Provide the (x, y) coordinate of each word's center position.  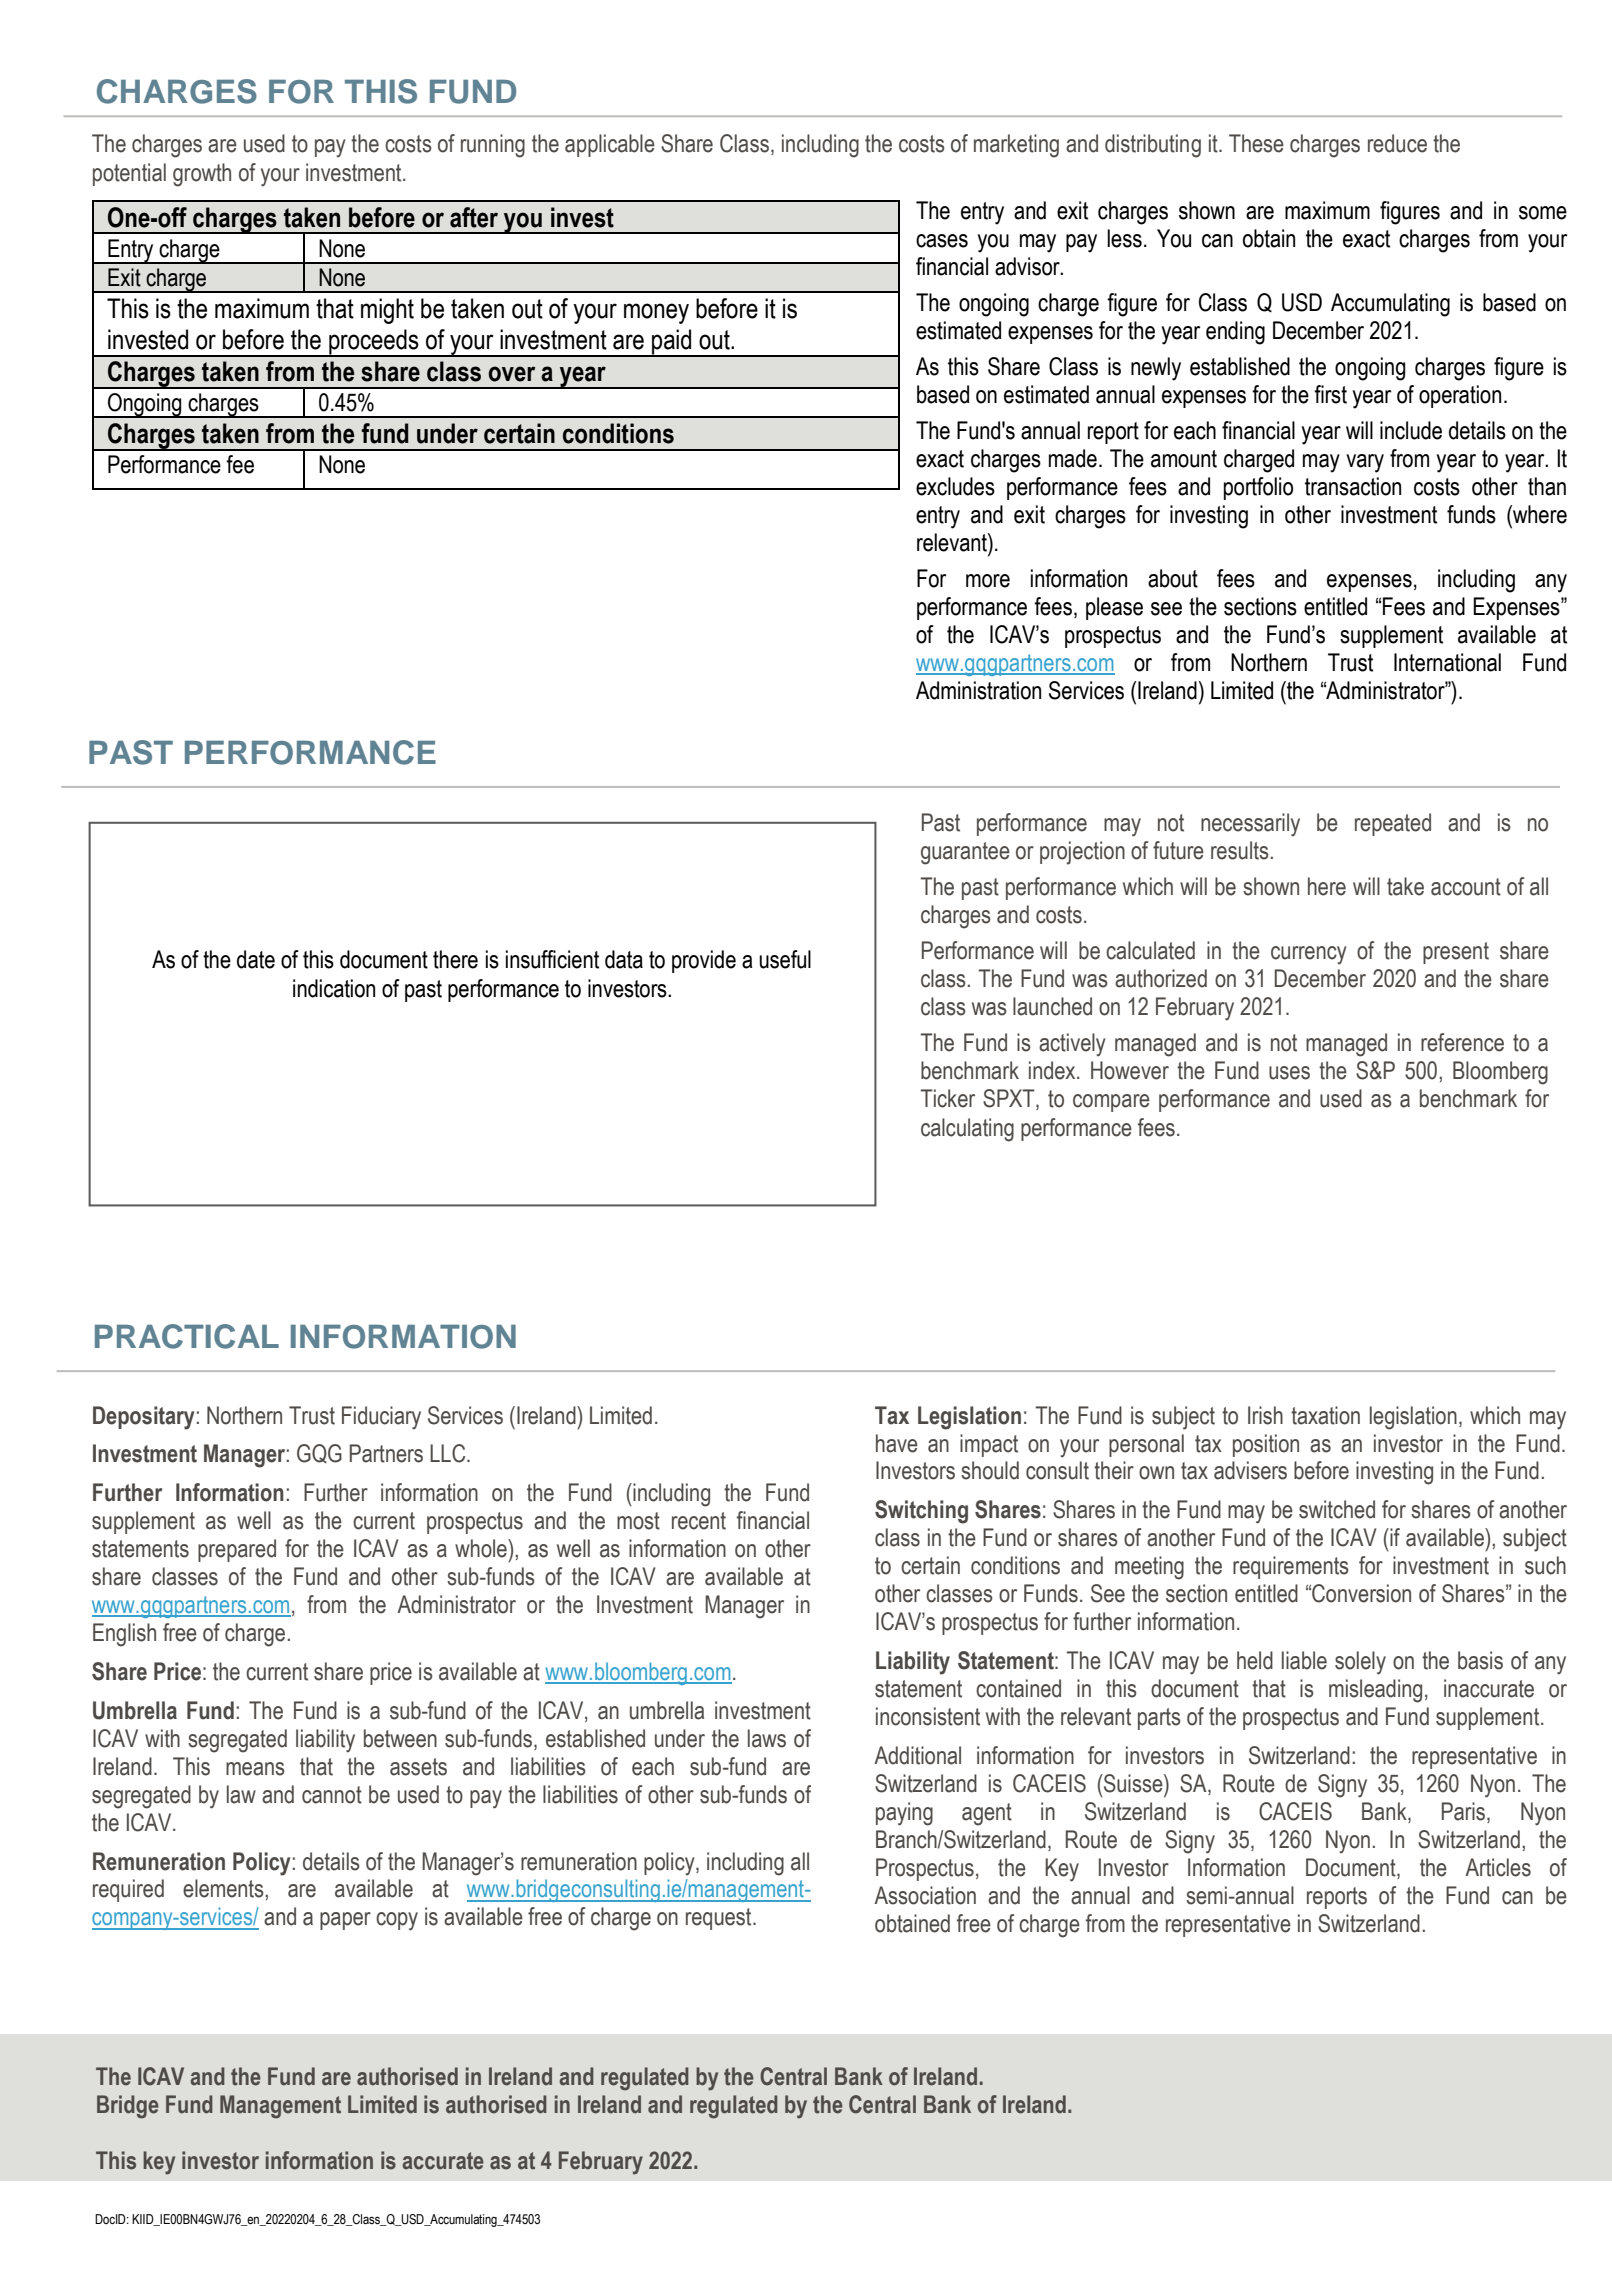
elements (224, 1888)
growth (202, 175)
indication (334, 988)
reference (1462, 1042)
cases (942, 241)
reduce (1397, 143)
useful (785, 959)
